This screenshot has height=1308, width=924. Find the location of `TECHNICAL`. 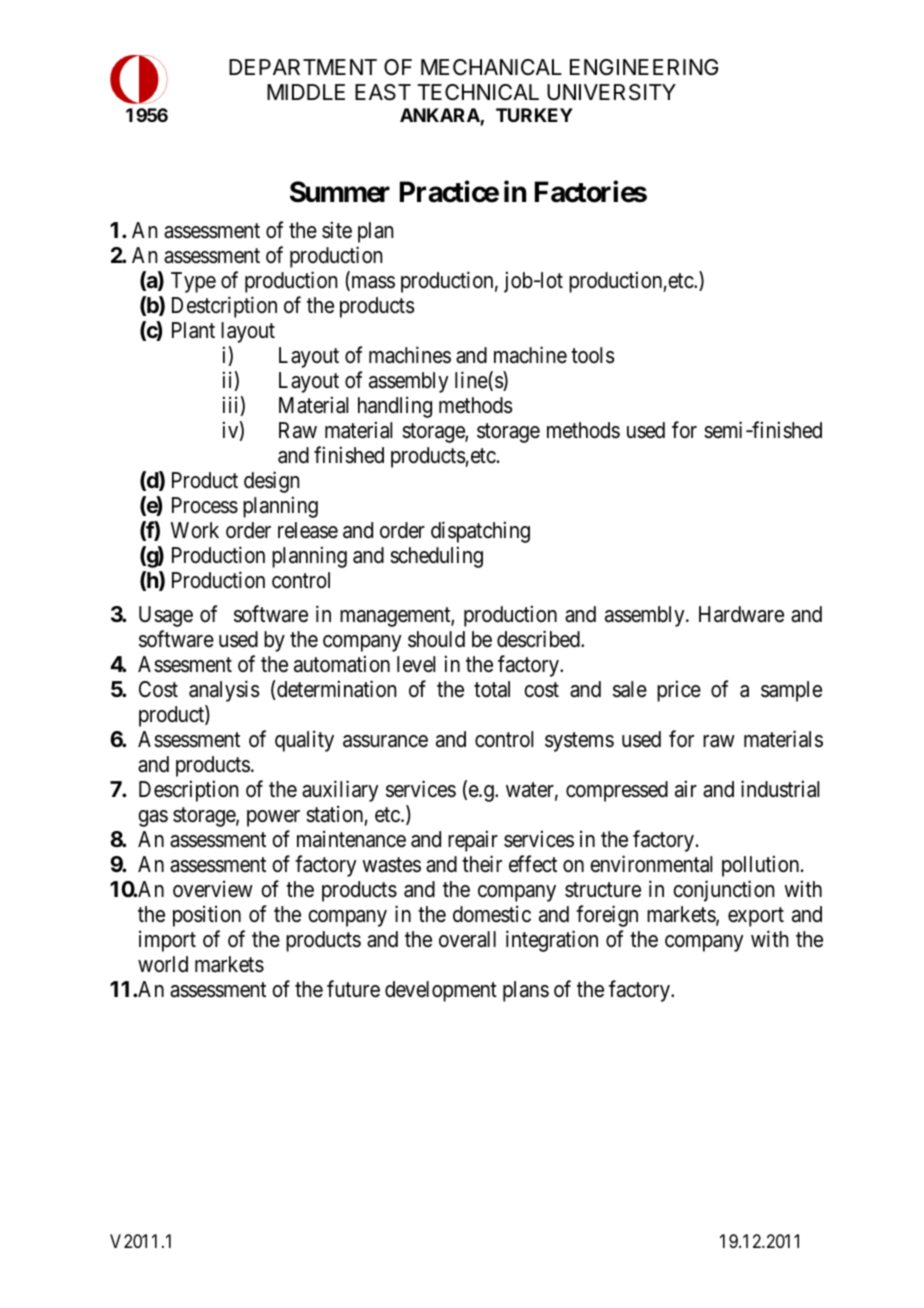

TECHNICAL is located at coordinates (478, 92).
